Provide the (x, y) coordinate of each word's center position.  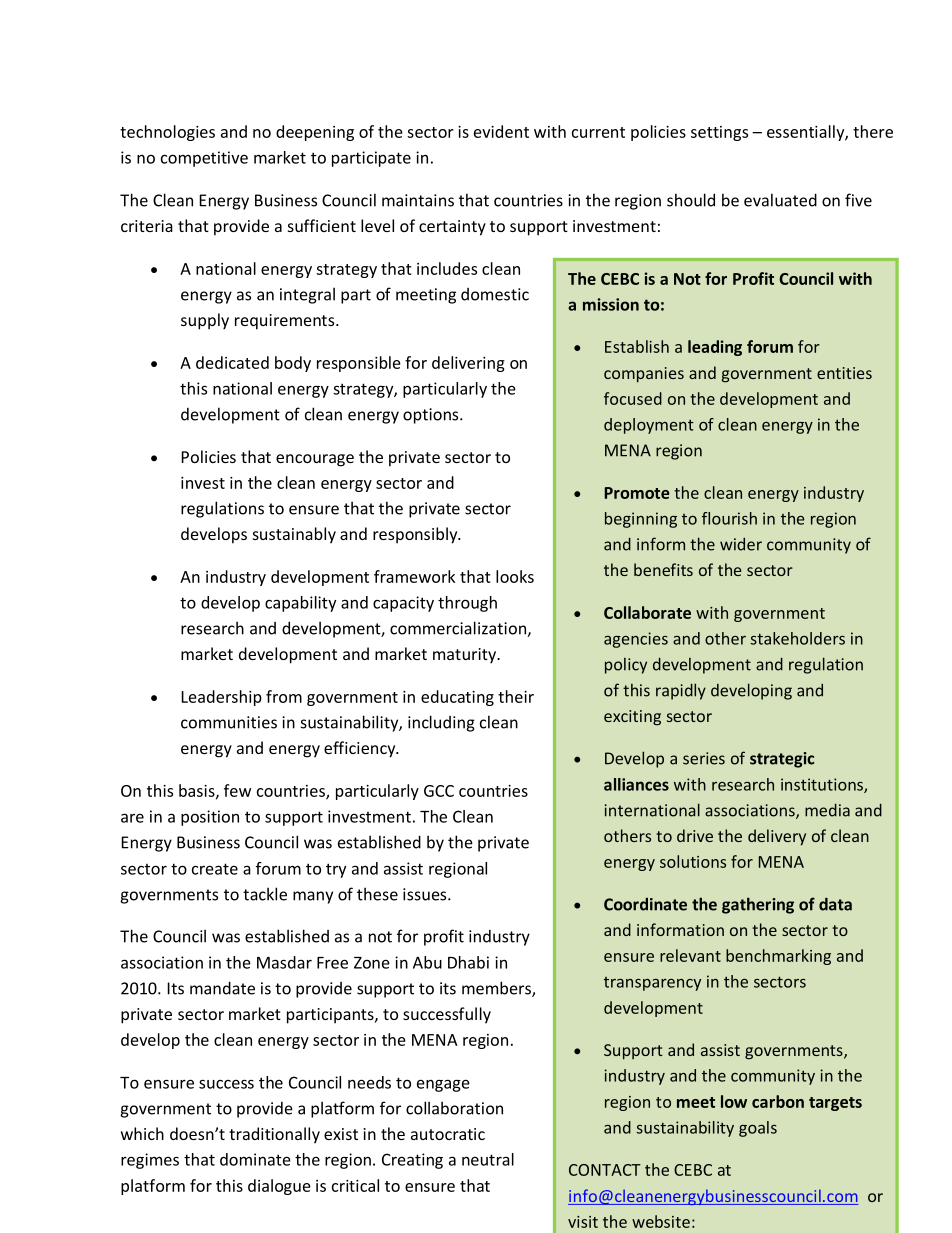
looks (515, 576)
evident (501, 131)
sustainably (294, 535)
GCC (439, 791)
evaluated (780, 200)
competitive (204, 159)
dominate (255, 1159)
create (215, 869)
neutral (488, 1159)
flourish (729, 518)
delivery (777, 837)
